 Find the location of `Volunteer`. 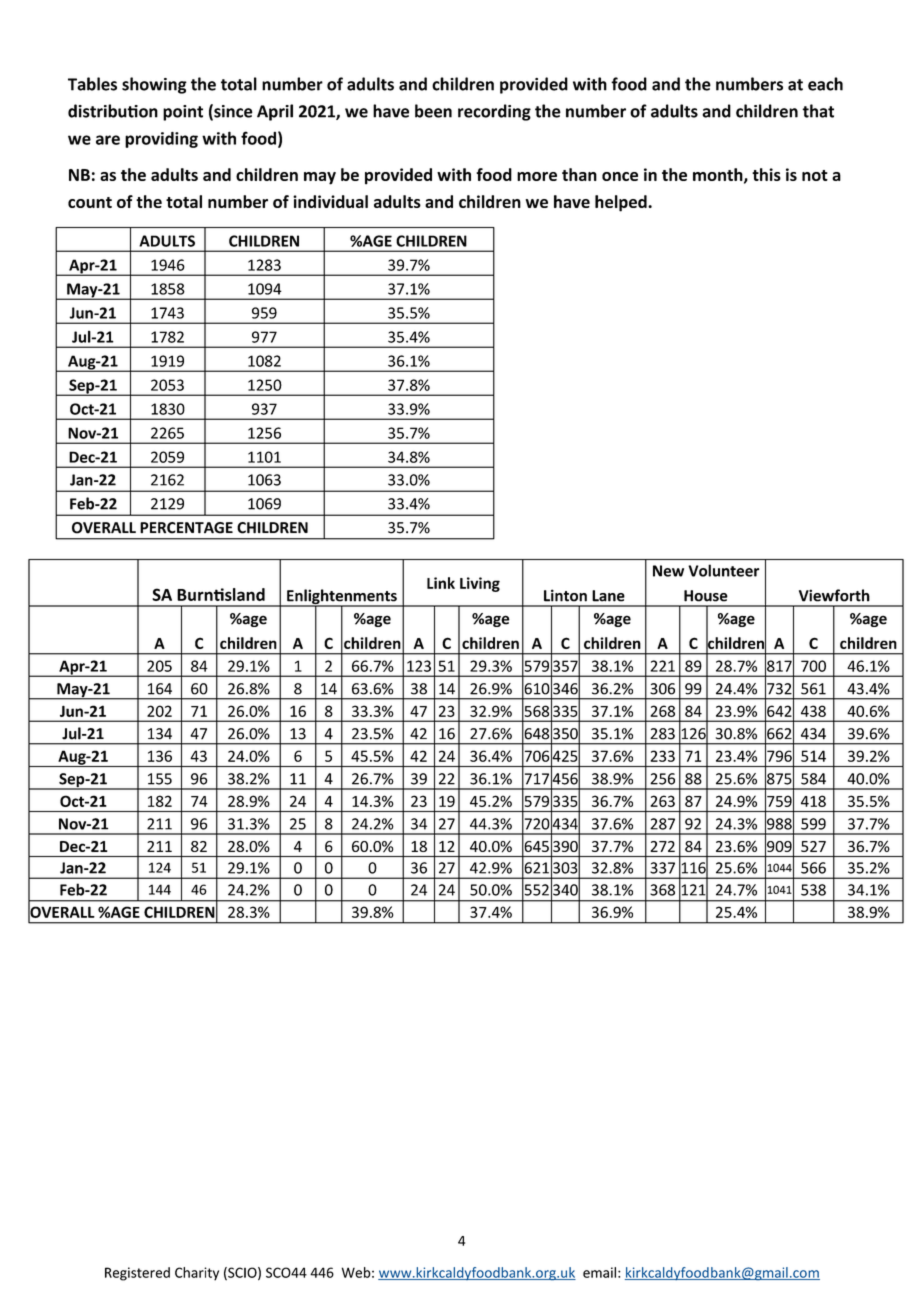

Volunteer is located at coordinates (723, 570).
